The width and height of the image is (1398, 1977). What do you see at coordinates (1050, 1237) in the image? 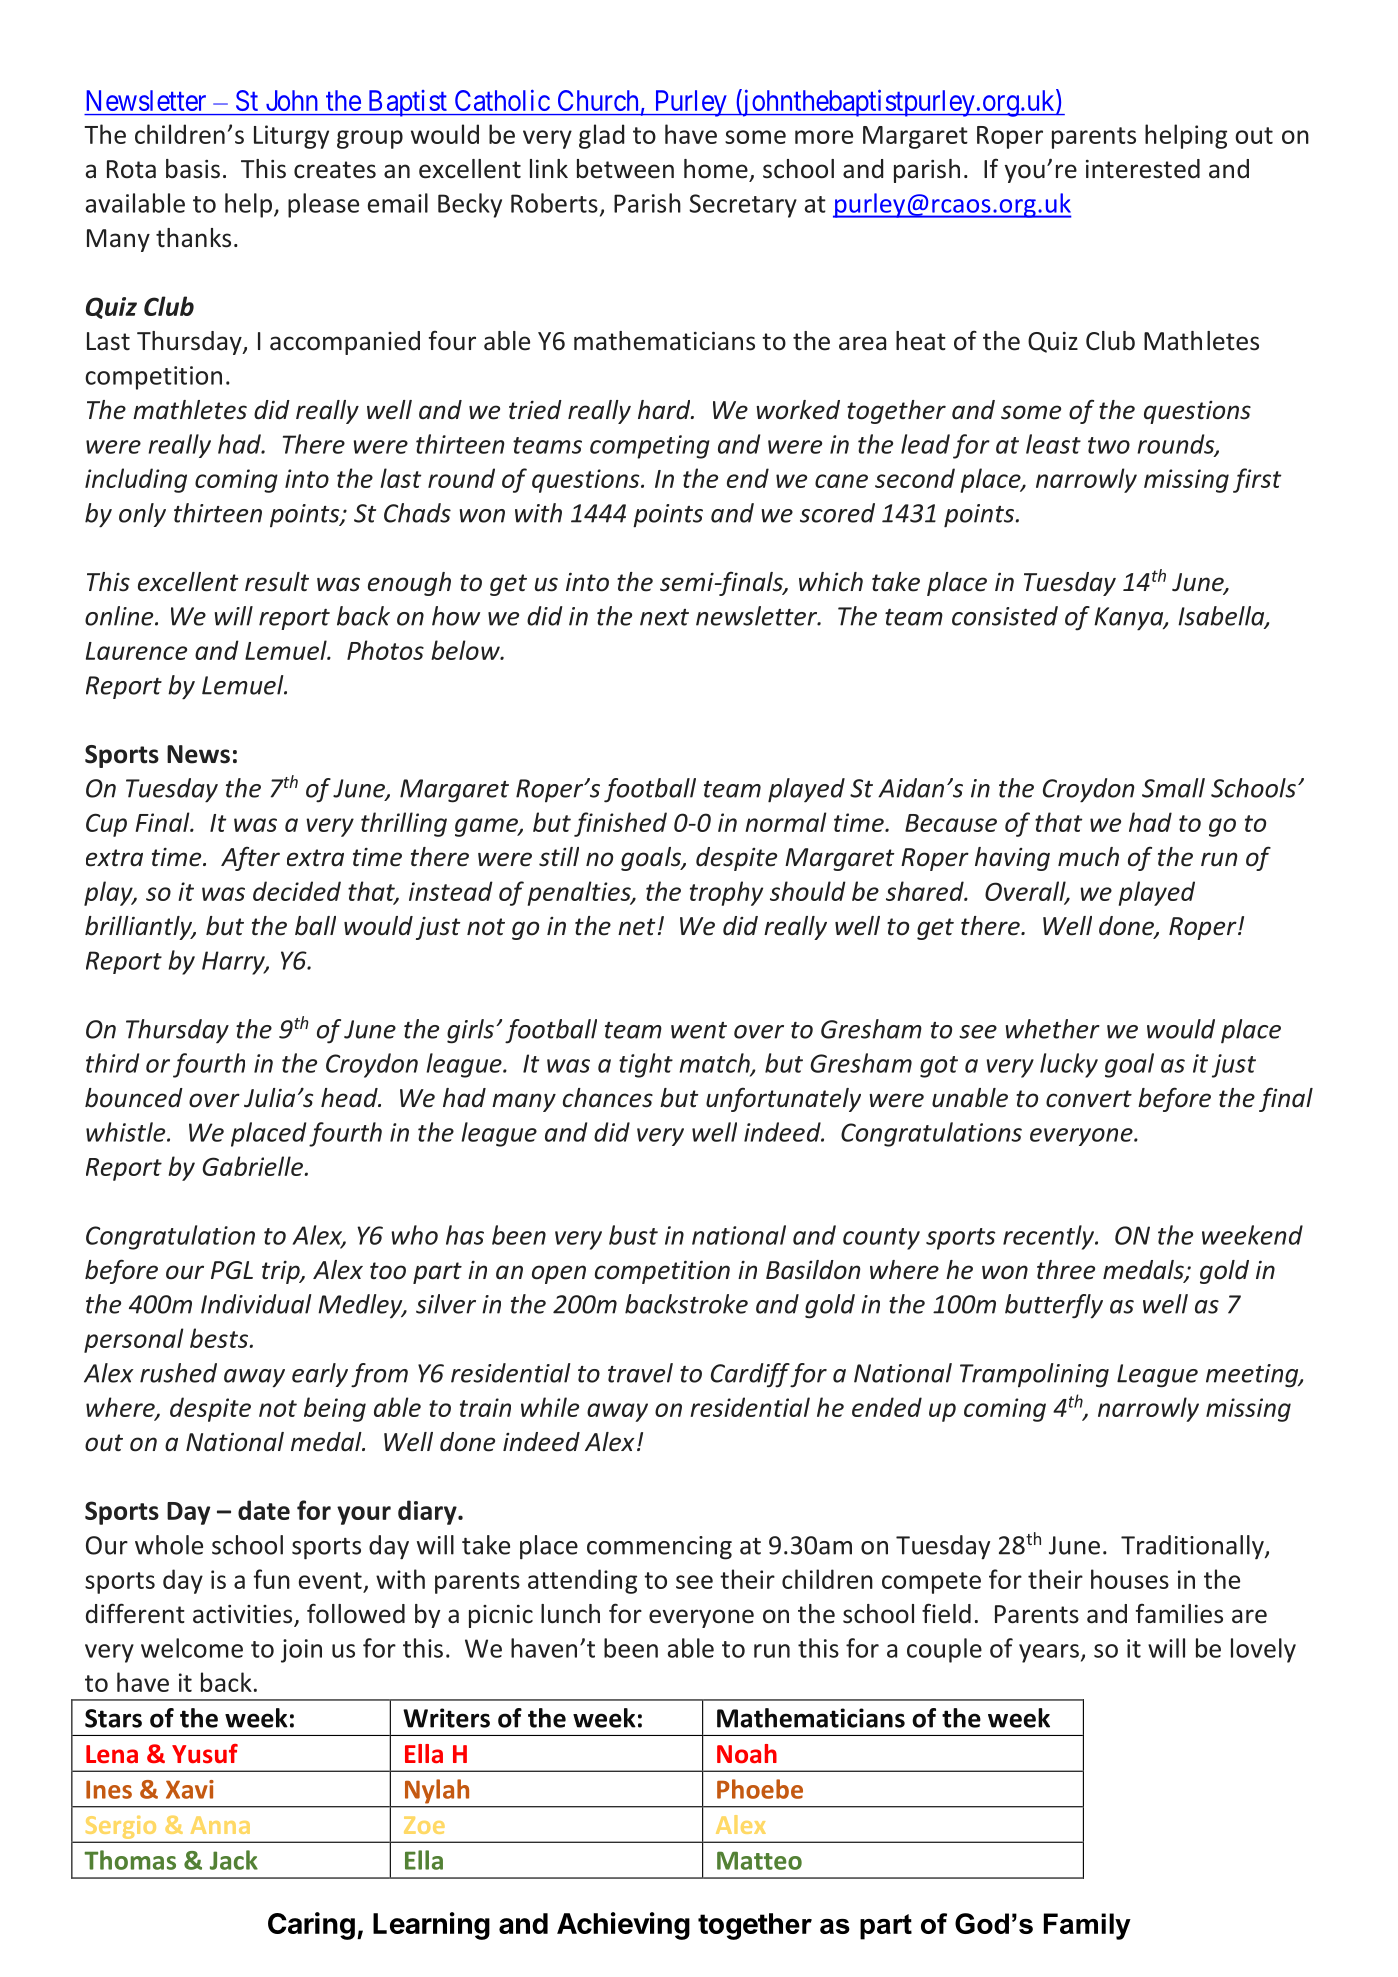
I see `recently` at bounding box center [1050, 1237].
